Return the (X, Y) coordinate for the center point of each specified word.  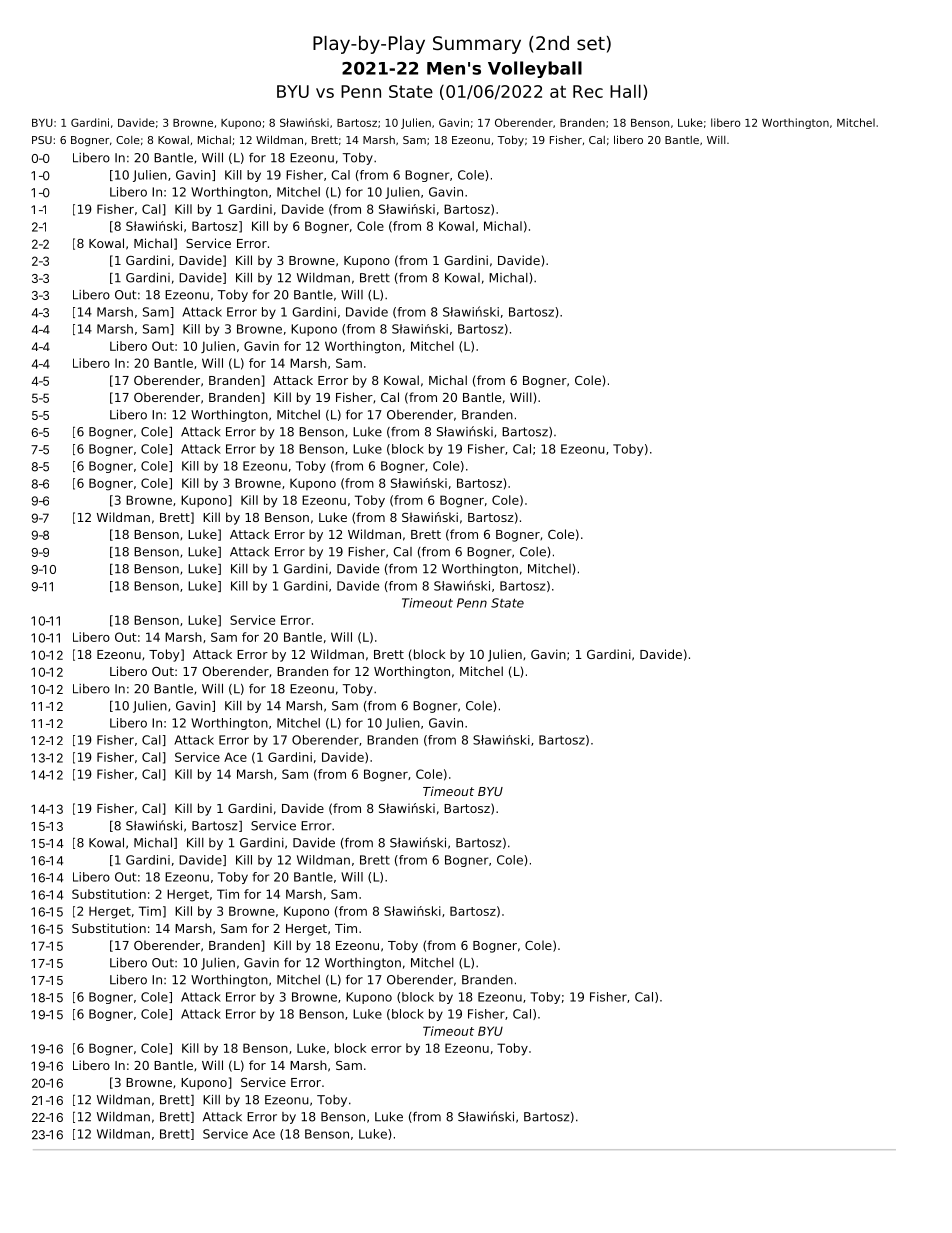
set (591, 44)
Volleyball (535, 69)
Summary (477, 45)
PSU (43, 140)
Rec (588, 91)
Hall (625, 91)
